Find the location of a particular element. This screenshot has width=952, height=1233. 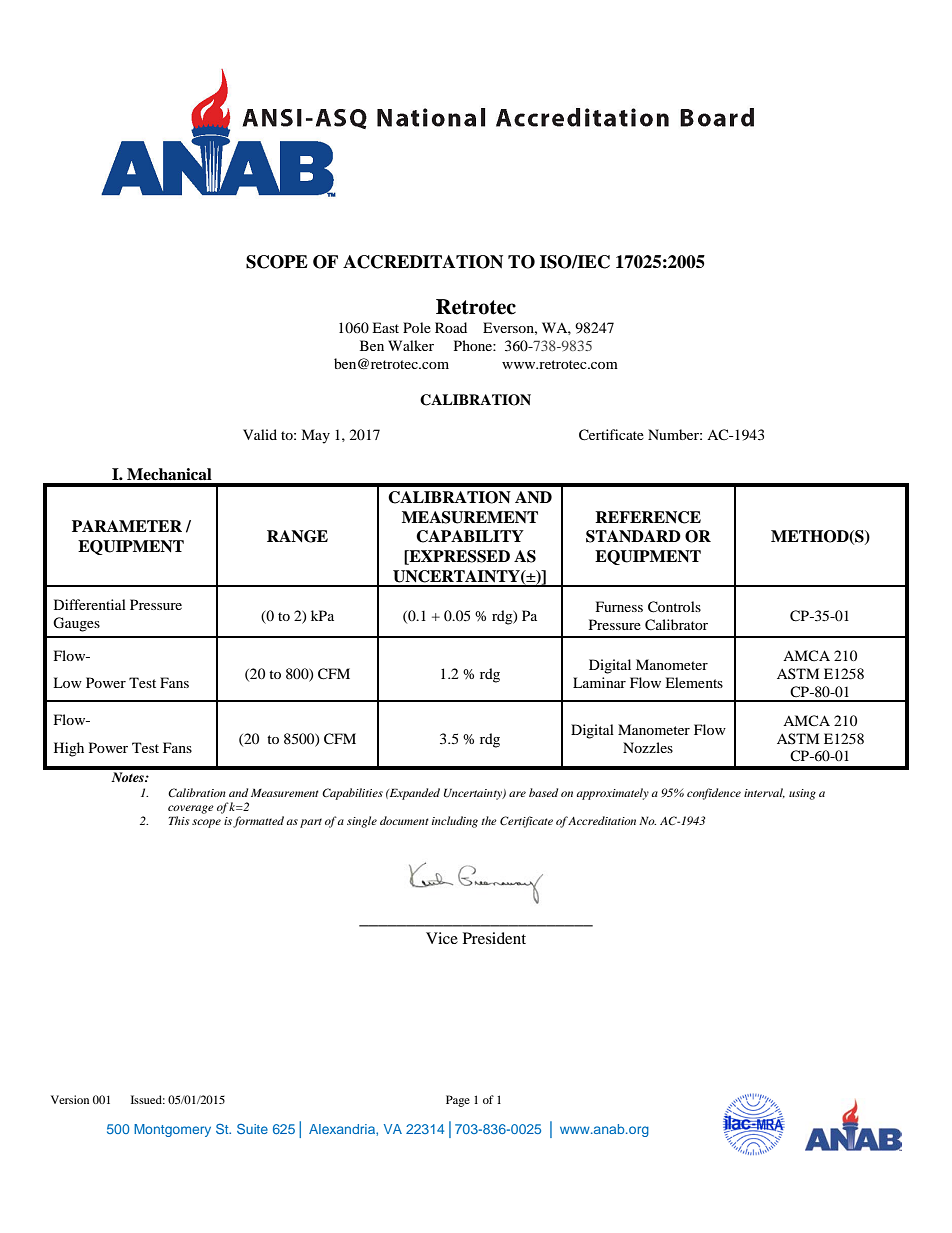

Walker is located at coordinates (411, 345).
